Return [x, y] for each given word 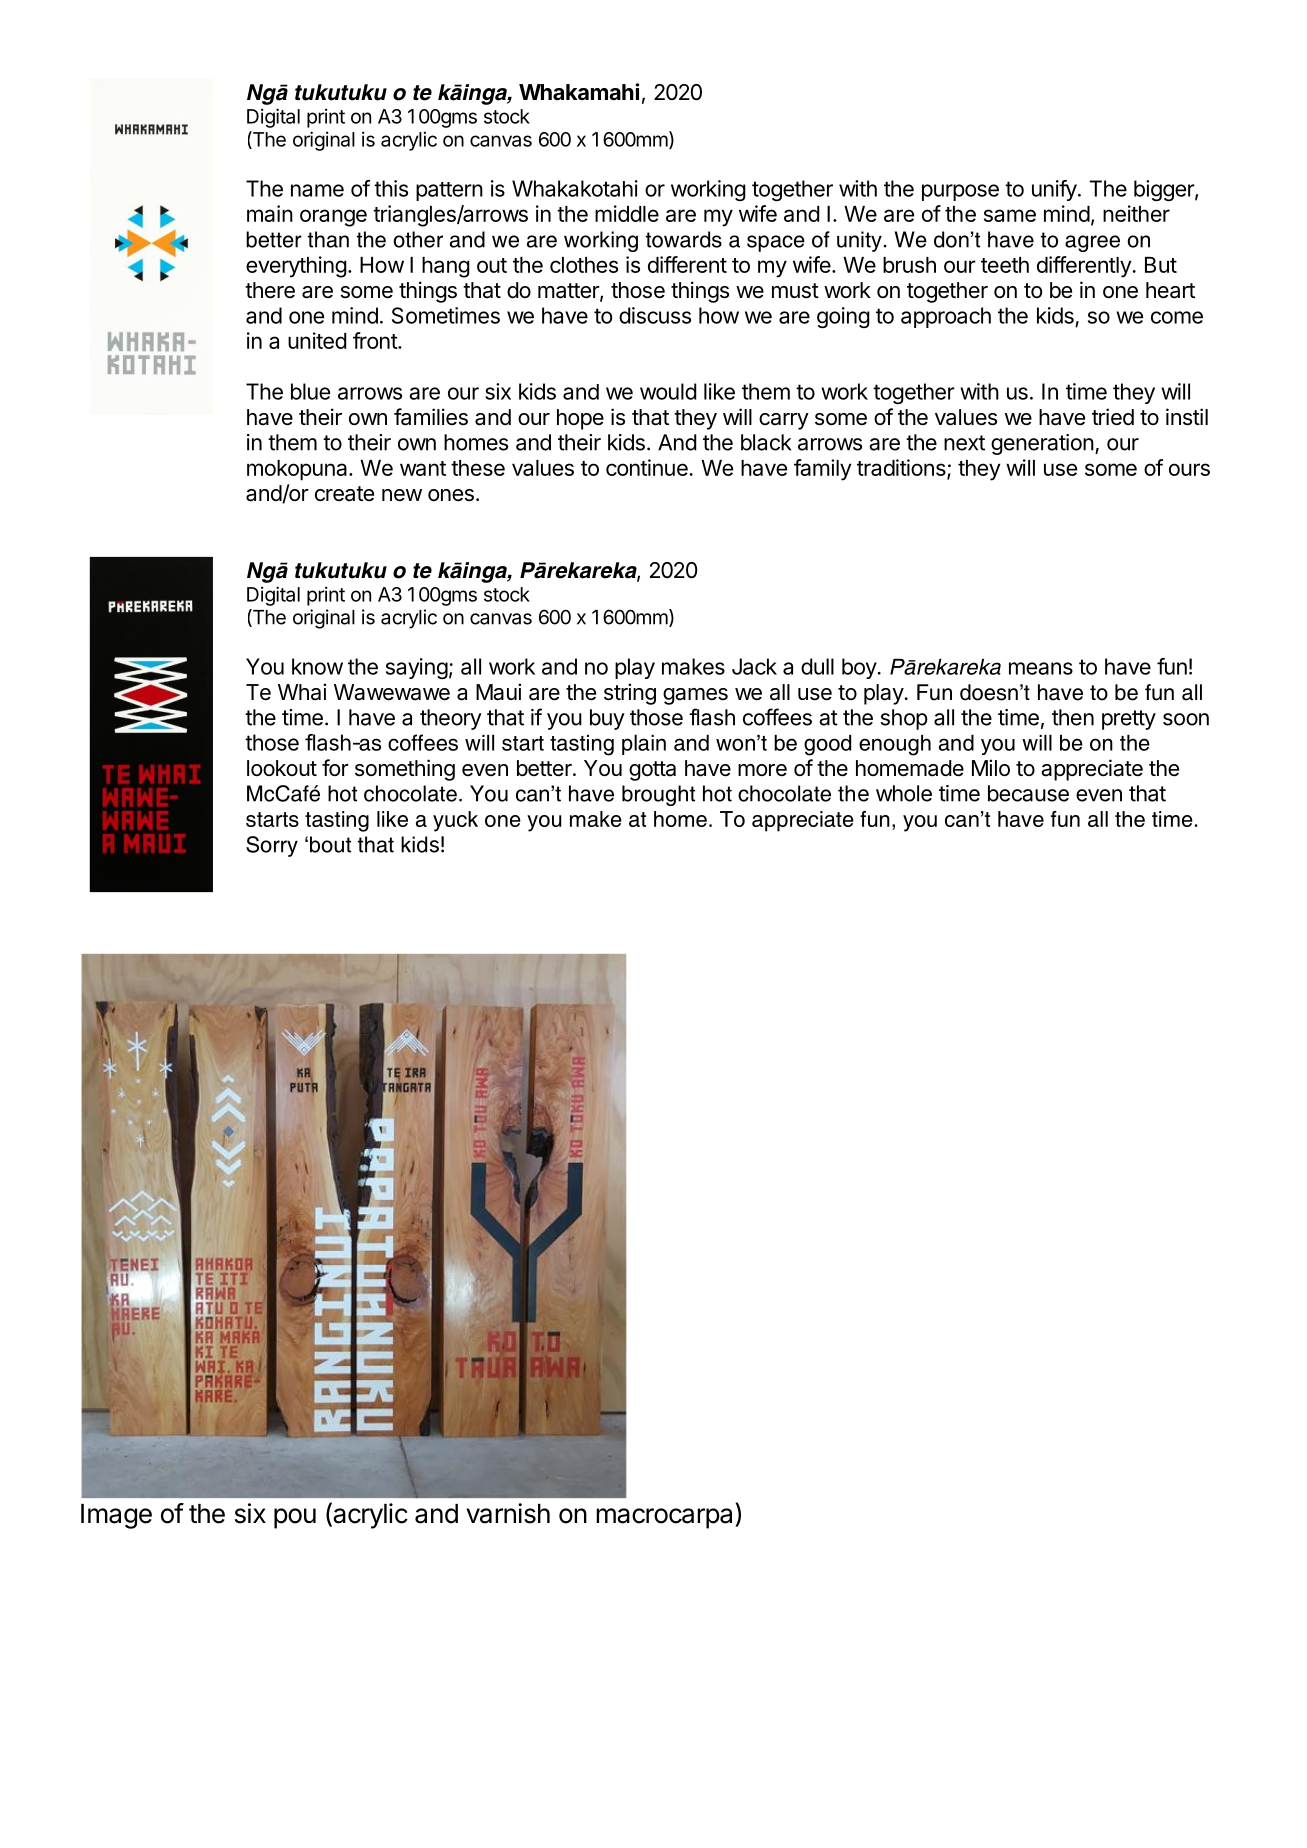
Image [116, 1516]
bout [330, 844]
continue [648, 467]
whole [904, 793]
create [344, 494]
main [270, 213]
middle [627, 213]
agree [1092, 243]
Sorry [272, 846]
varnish [508, 1513]
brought [658, 795]
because [1028, 793]
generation [1042, 444]
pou [295, 1518]
